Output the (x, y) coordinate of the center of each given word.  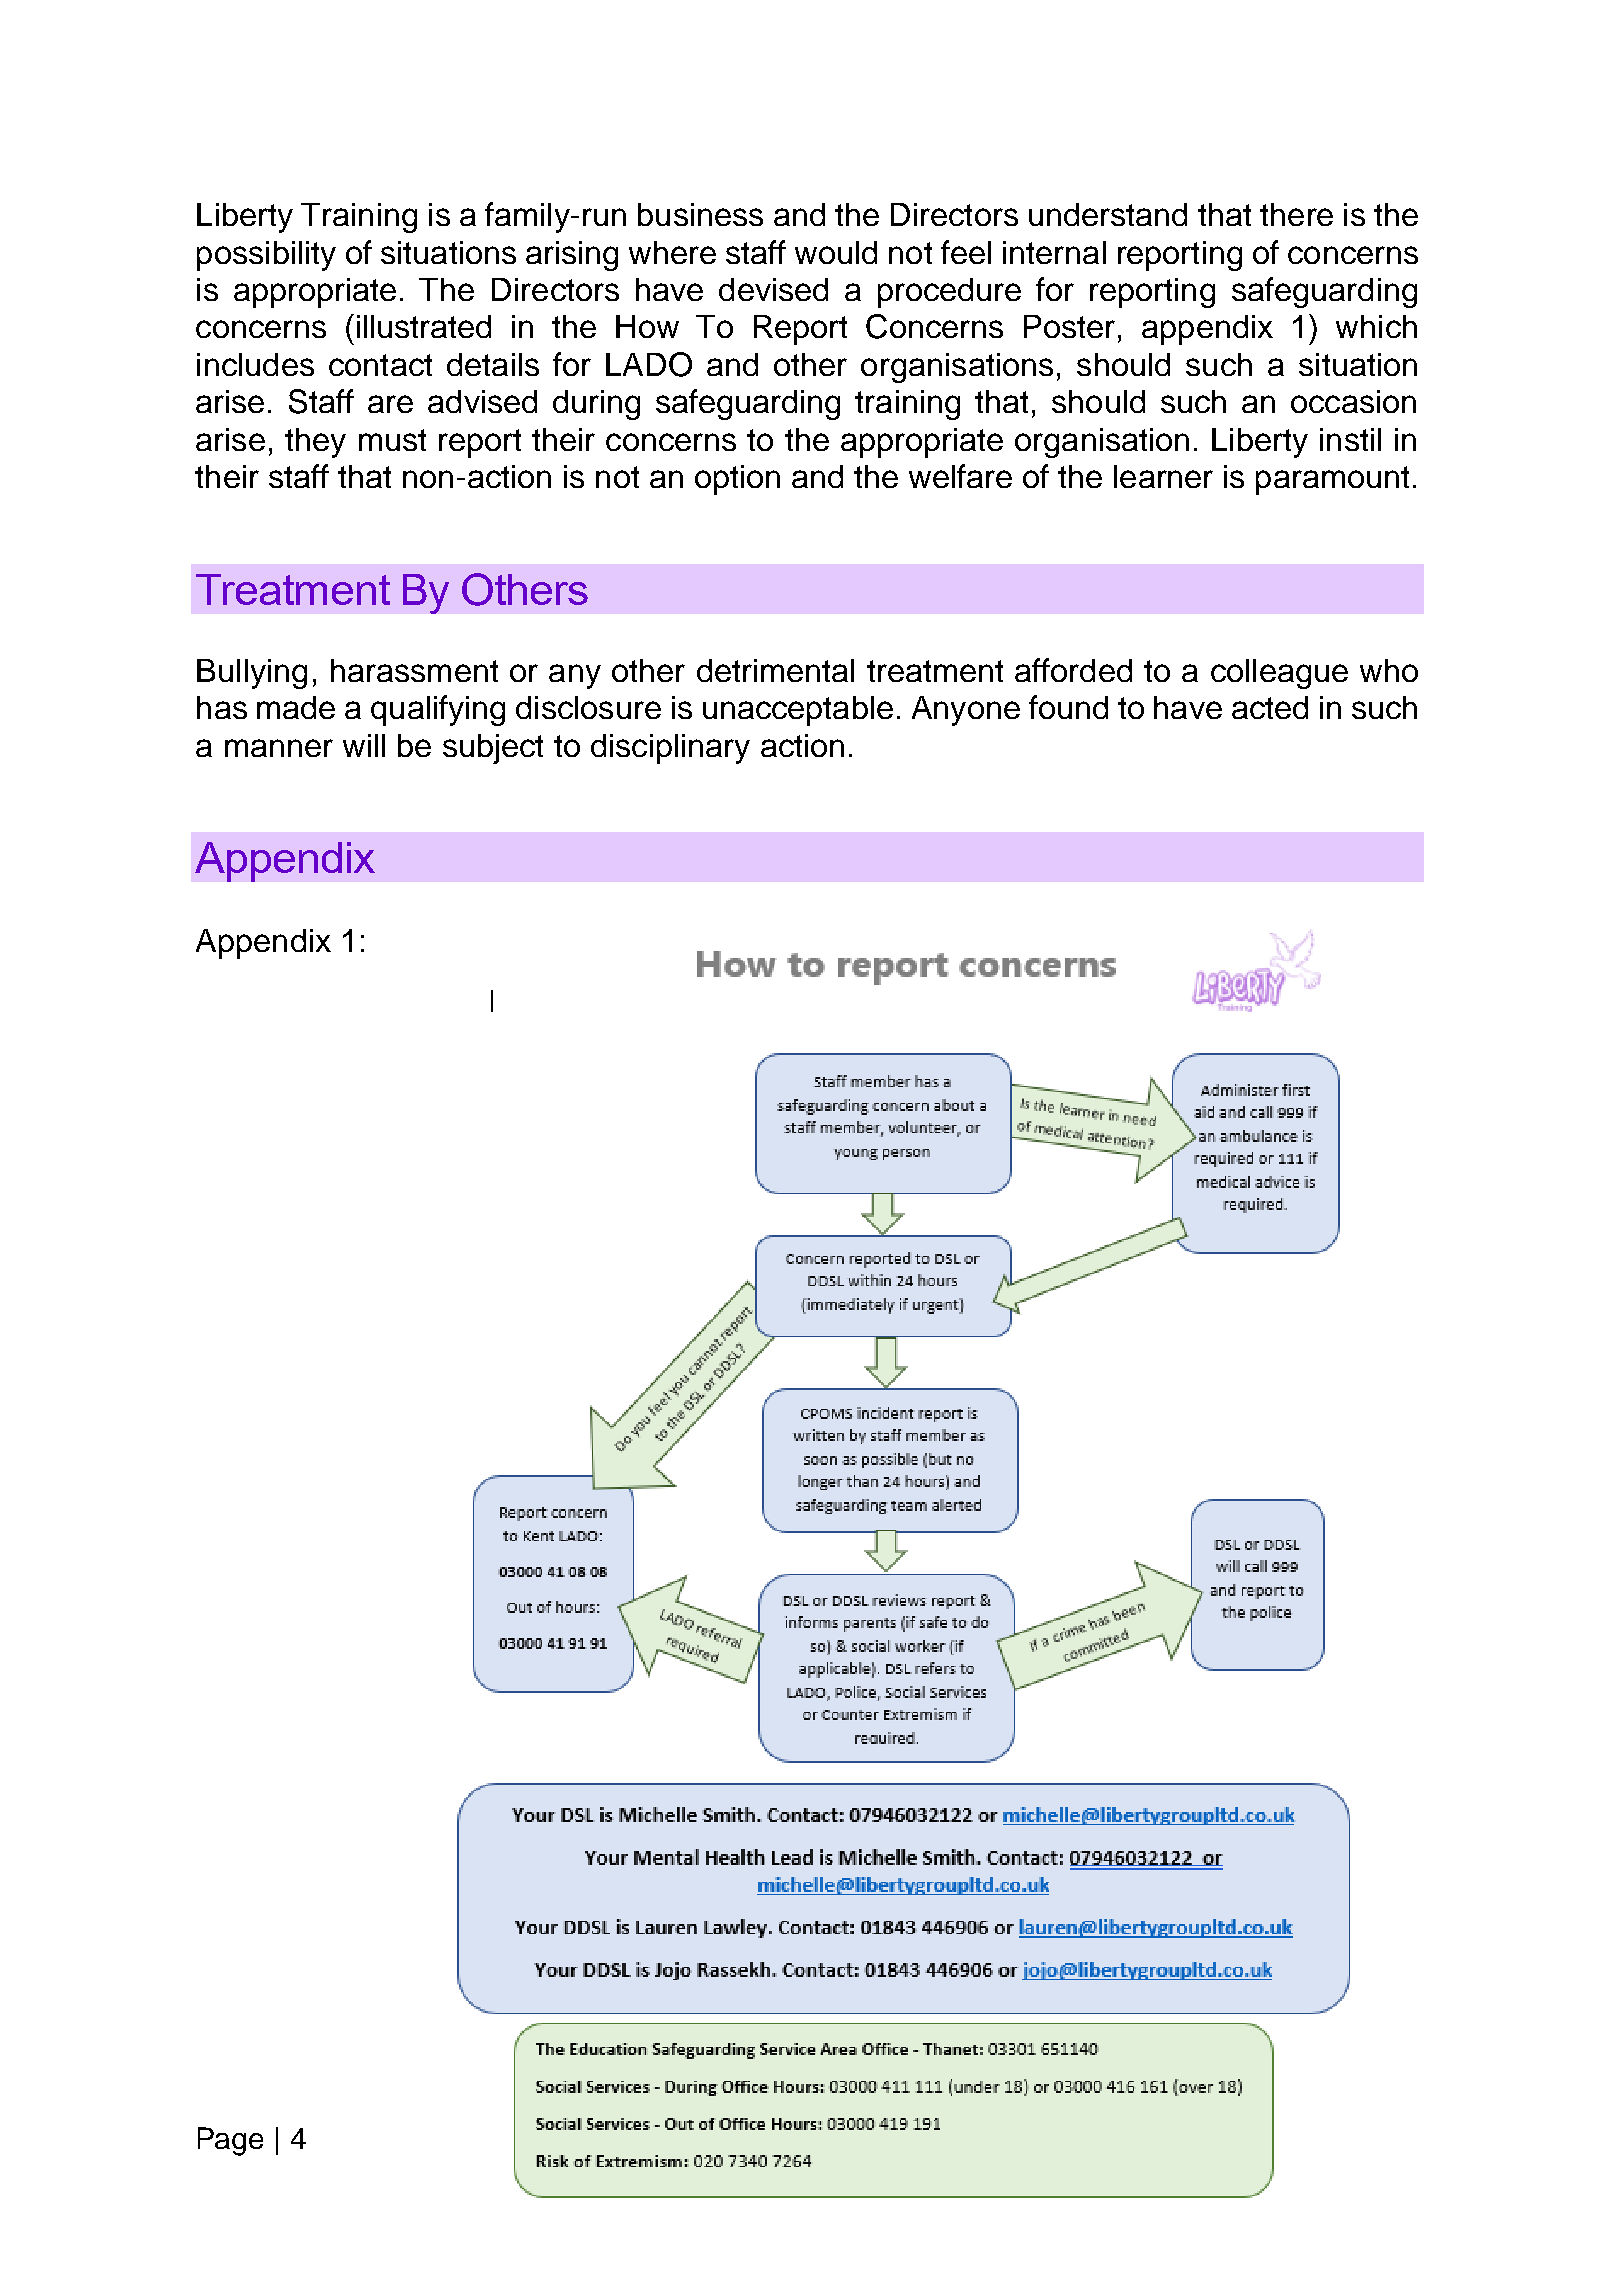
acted (1270, 707)
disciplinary (670, 749)
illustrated (424, 326)
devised (773, 289)
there (1296, 214)
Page (230, 2141)
